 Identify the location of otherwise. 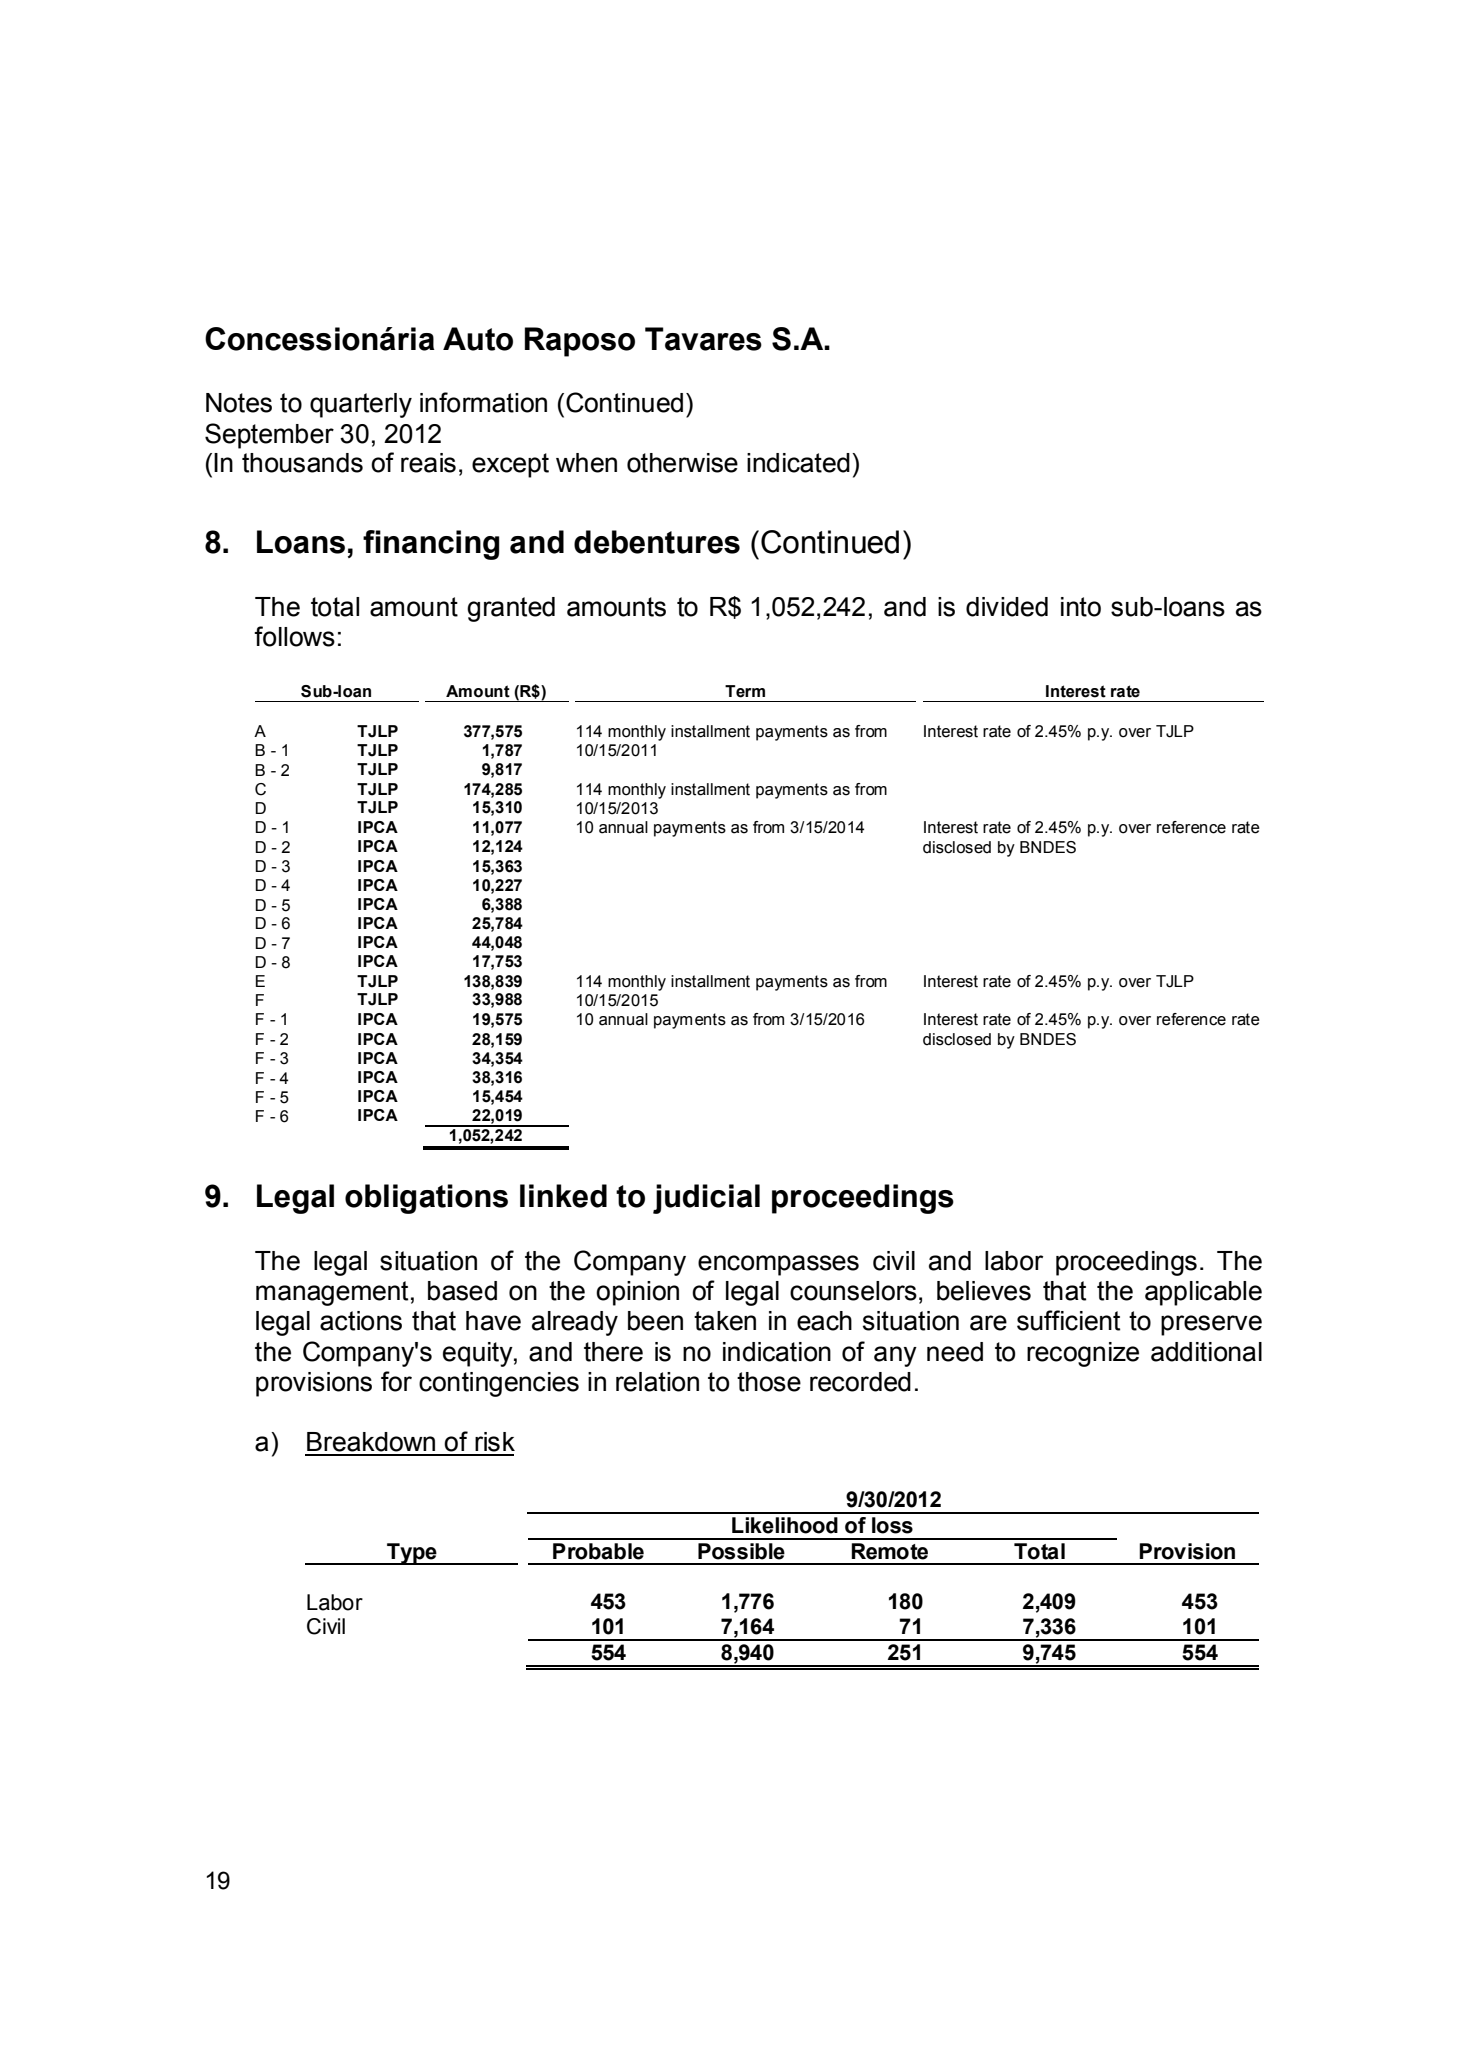
(682, 463).
